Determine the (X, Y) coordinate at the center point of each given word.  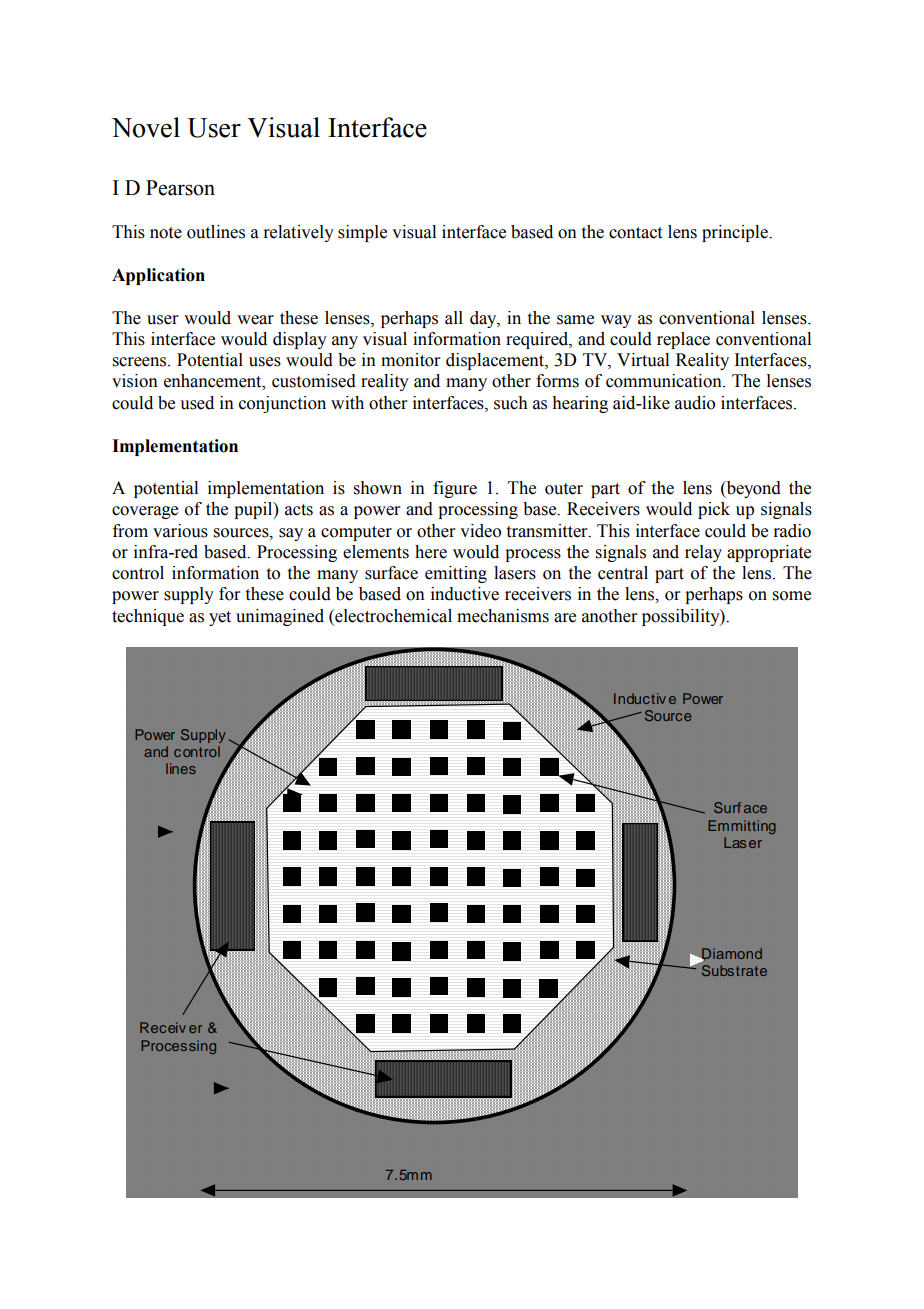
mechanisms (503, 616)
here (431, 552)
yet (220, 618)
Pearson (180, 188)
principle (736, 233)
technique (148, 617)
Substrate (734, 970)
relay (703, 553)
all (454, 318)
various (180, 531)
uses (265, 362)
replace (683, 340)
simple (362, 233)
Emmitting (742, 827)
